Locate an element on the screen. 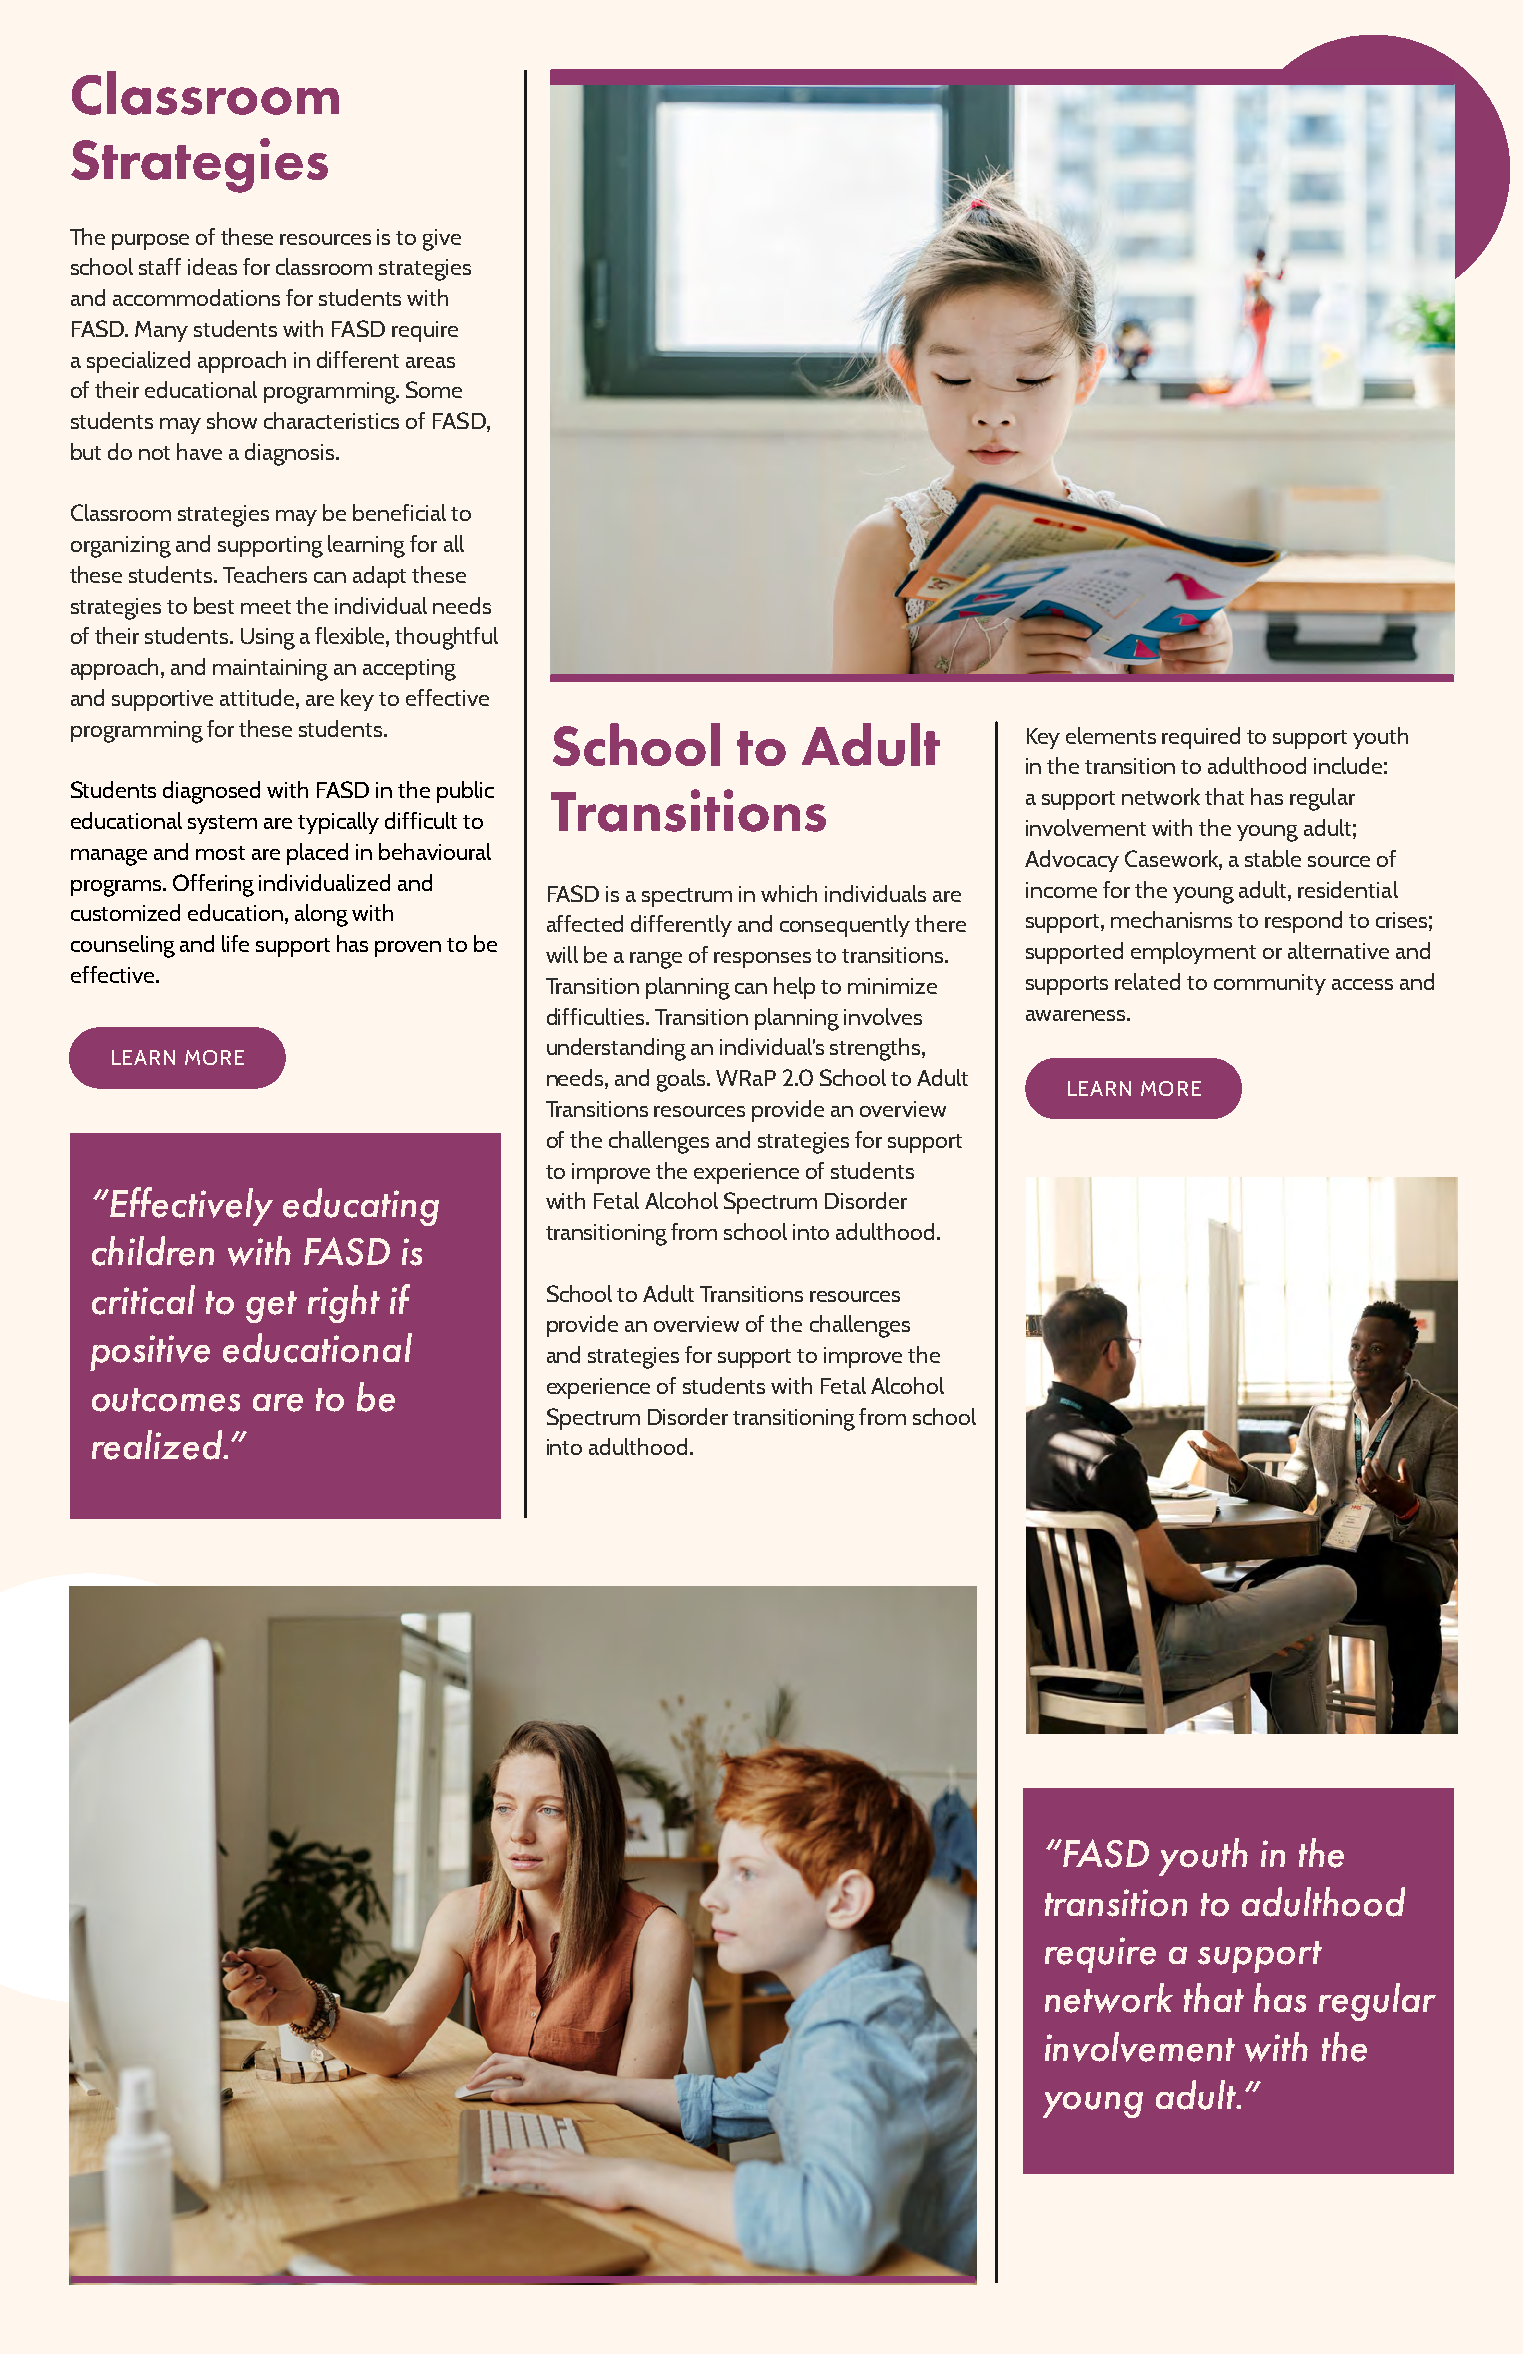 The height and width of the screenshot is (2354, 1523). elements is located at coordinates (1111, 735).
